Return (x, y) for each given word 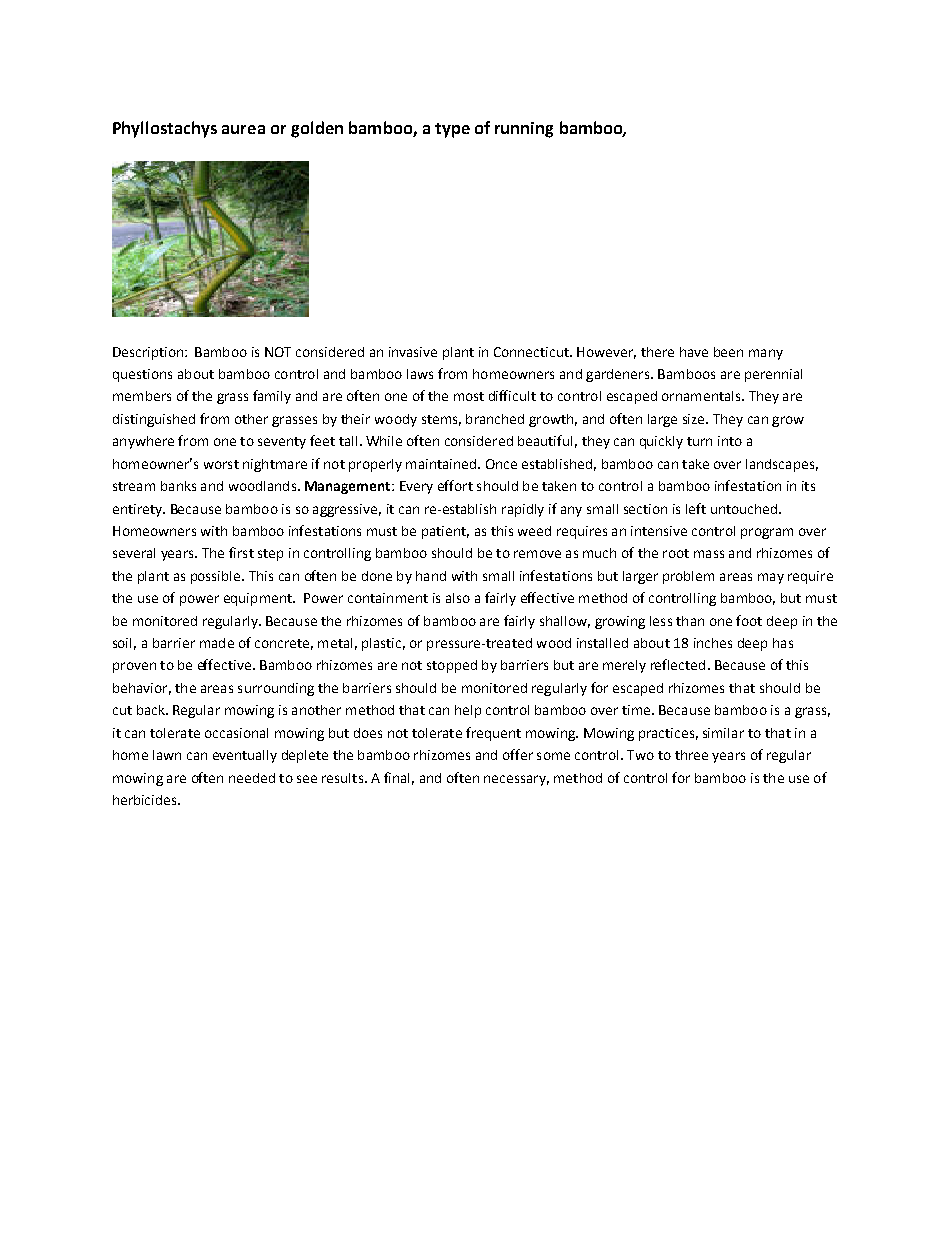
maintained (442, 464)
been (728, 352)
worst (221, 464)
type (452, 130)
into (730, 441)
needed (252, 778)
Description (149, 353)
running (524, 130)
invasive (413, 352)
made (217, 643)
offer (518, 754)
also (458, 598)
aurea (243, 129)
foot (749, 620)
